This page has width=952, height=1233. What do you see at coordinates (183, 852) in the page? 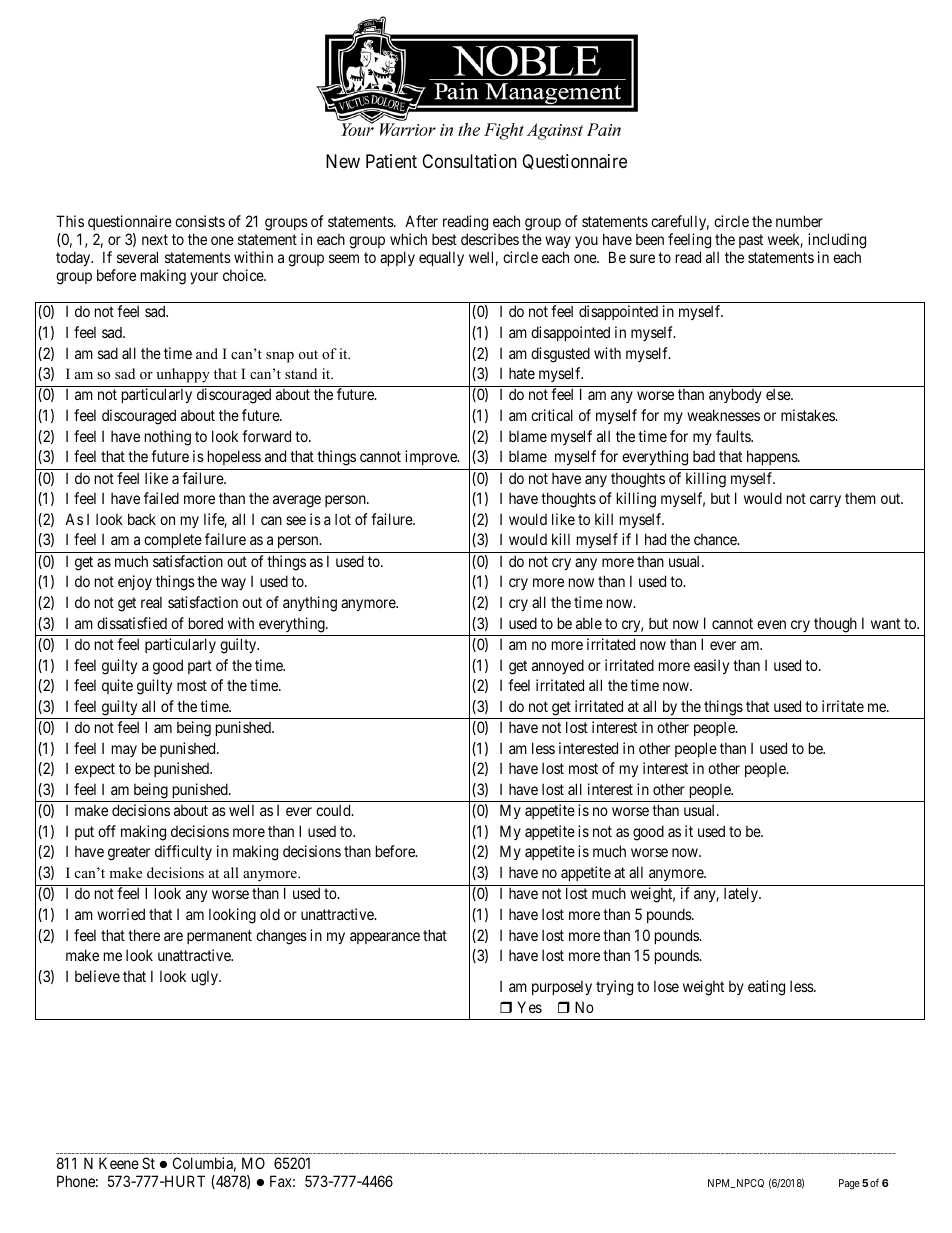
I see `difficulty` at bounding box center [183, 852].
